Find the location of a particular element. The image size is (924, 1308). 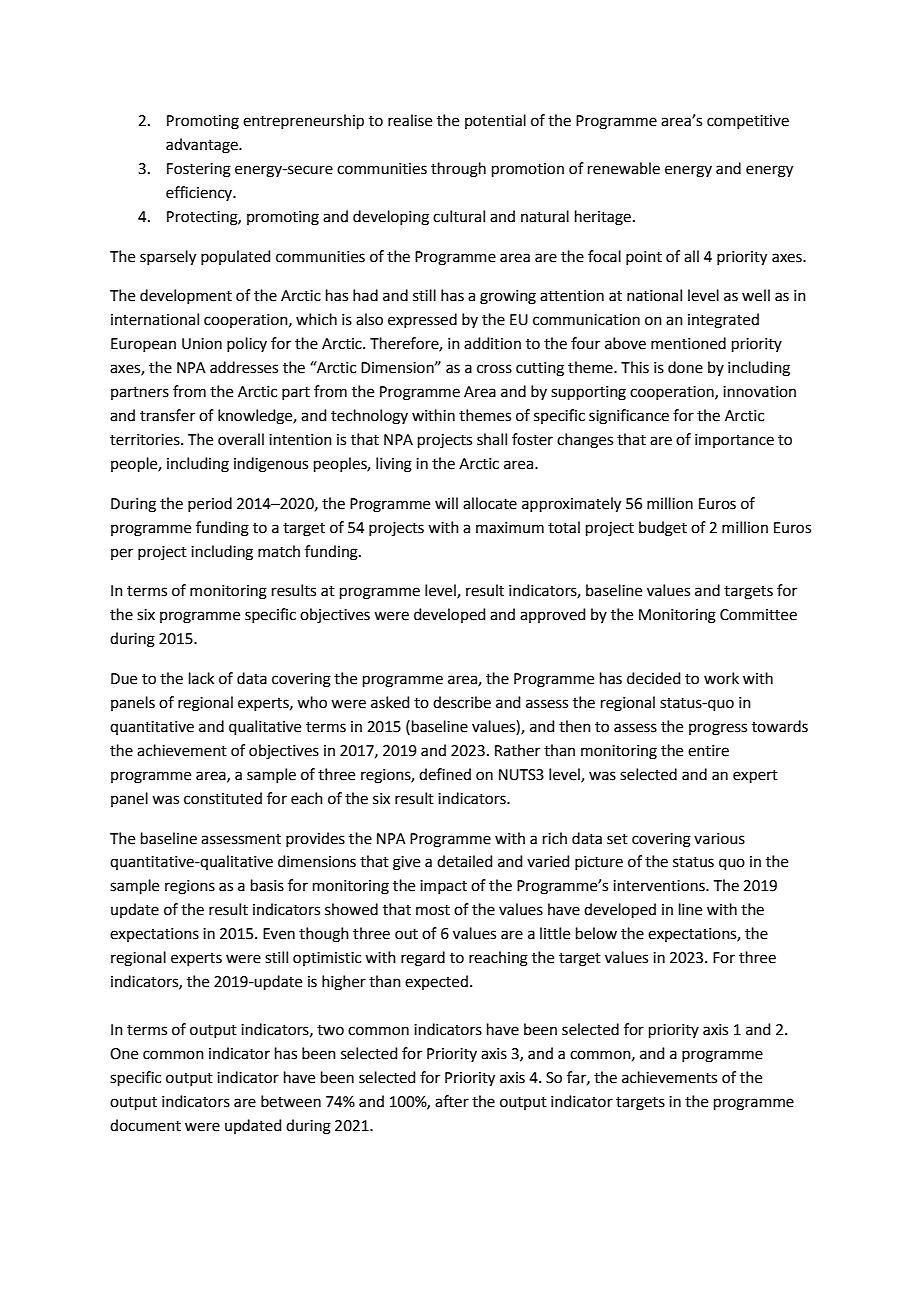

document is located at coordinates (145, 1125).
